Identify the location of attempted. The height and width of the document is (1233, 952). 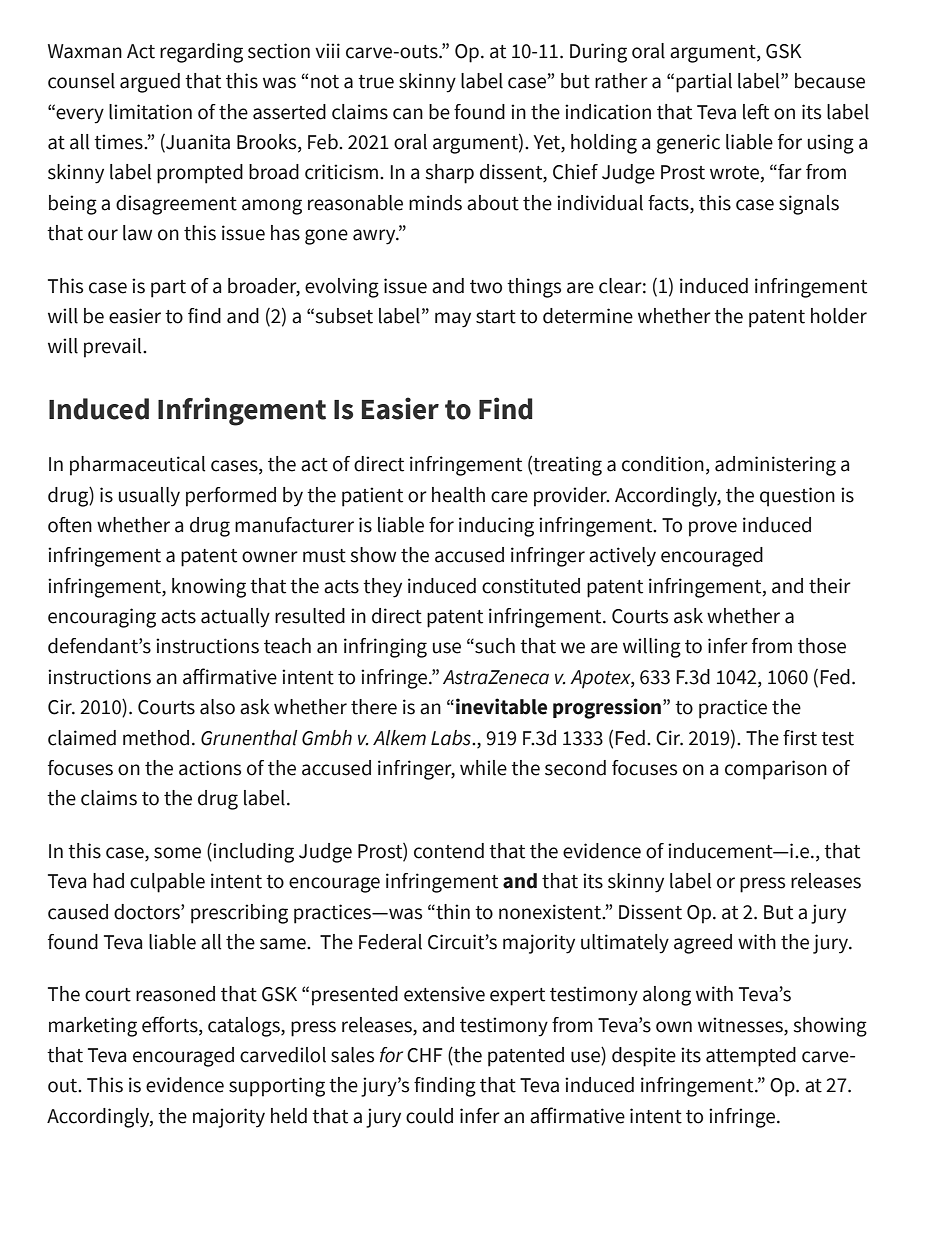
(751, 1057).
